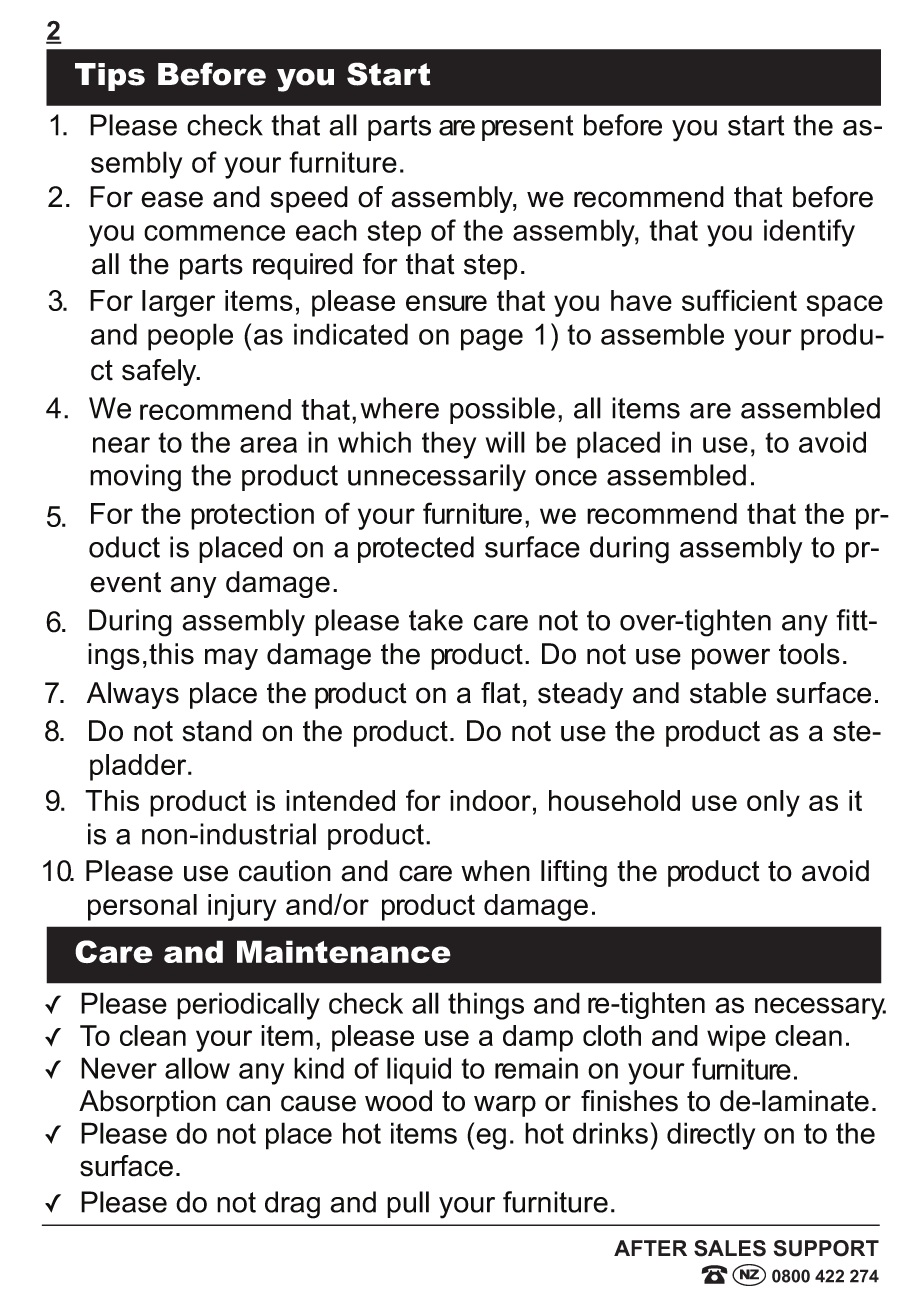 This screenshot has height=1308, width=924. What do you see at coordinates (773, 803) in the screenshot?
I see `only` at bounding box center [773, 803].
